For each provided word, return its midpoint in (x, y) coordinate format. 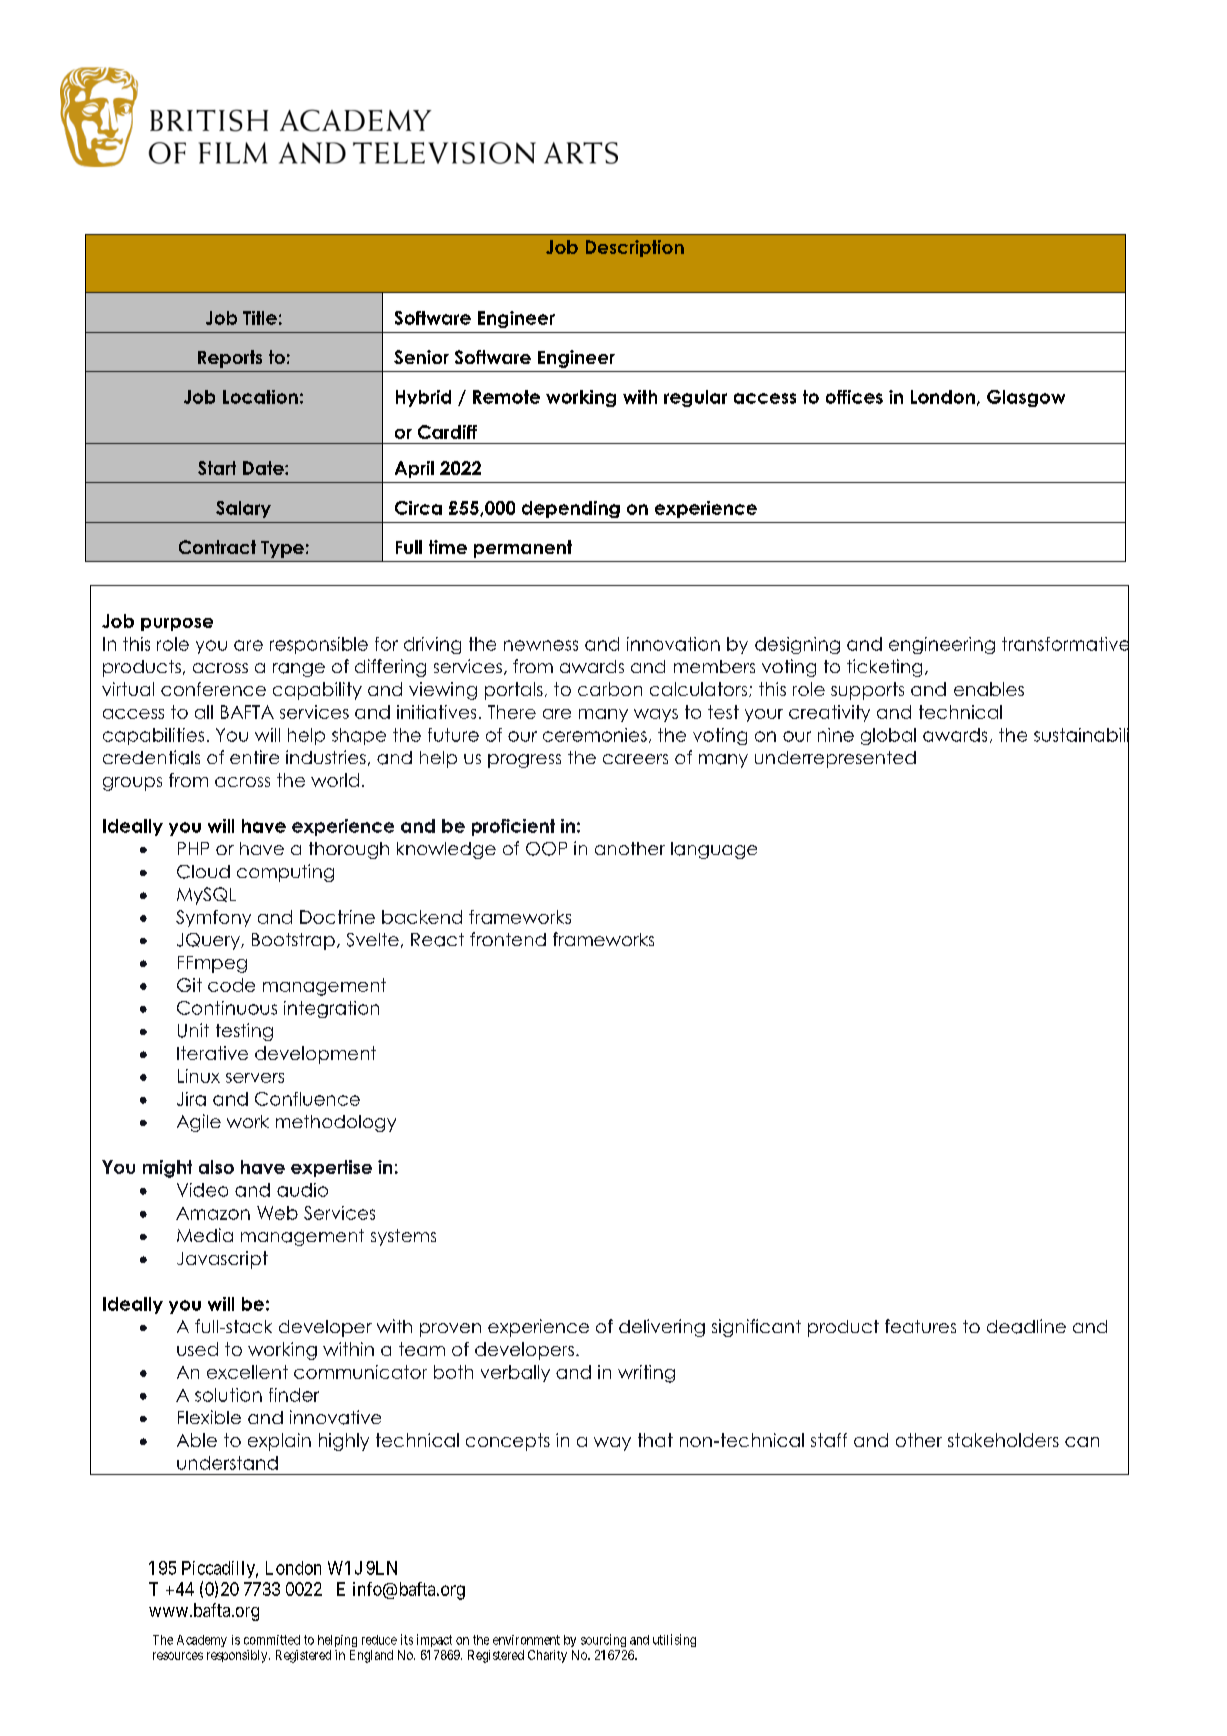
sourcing (603, 1640)
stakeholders (1003, 1440)
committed (272, 1640)
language (714, 850)
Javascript (222, 1260)
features (920, 1326)
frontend (508, 939)
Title (260, 318)
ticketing (884, 668)
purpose (177, 624)
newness (541, 645)
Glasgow (1026, 398)
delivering (662, 1328)
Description (635, 248)
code (231, 985)
